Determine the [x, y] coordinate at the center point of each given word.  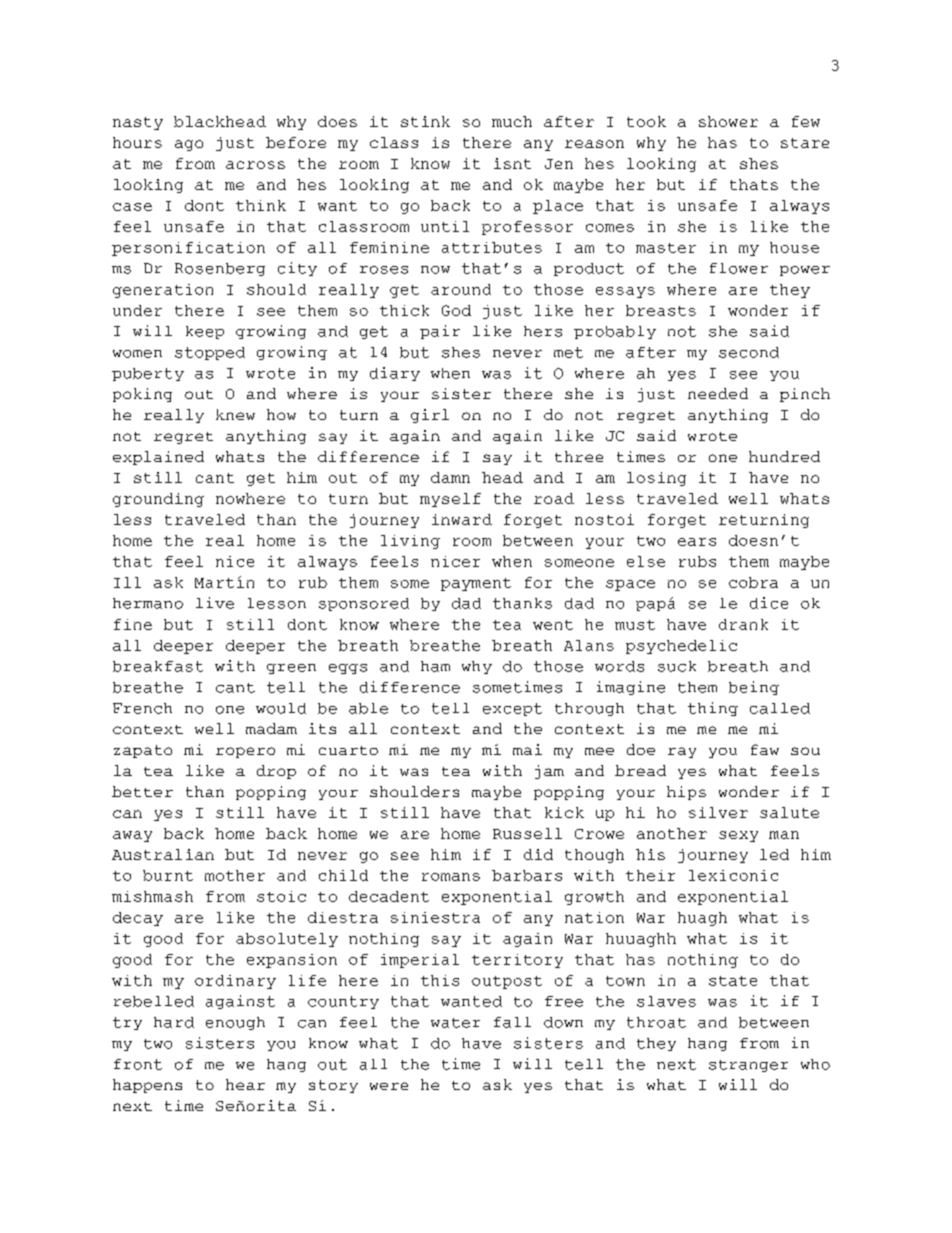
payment [476, 584]
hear [245, 1084]
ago [189, 145]
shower [728, 121]
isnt [512, 163]
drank [743, 624]
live [215, 603]
